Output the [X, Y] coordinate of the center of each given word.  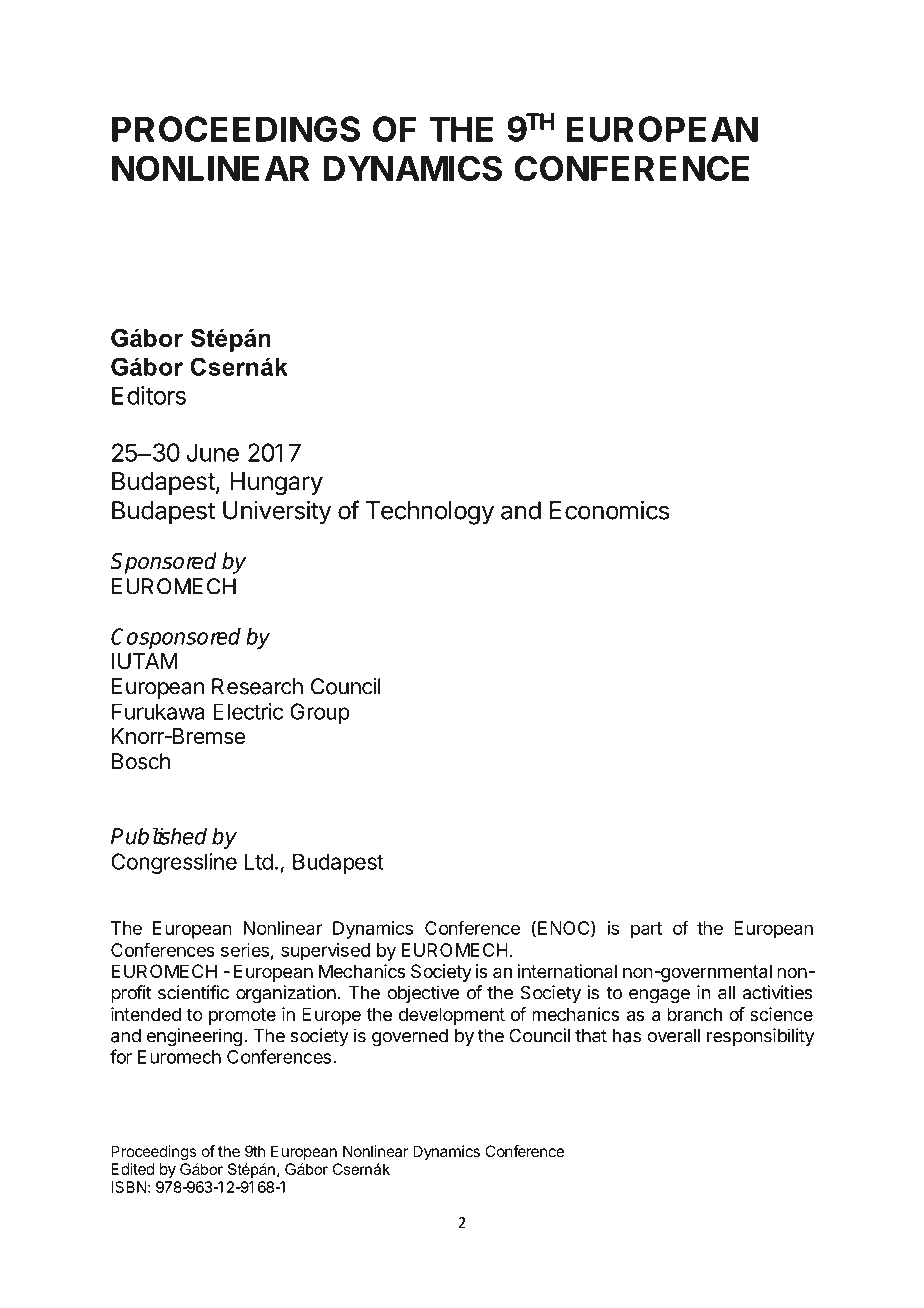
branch [694, 1014]
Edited [132, 1169]
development [452, 1016]
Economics [610, 510]
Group [320, 713]
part [646, 930]
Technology [430, 513]
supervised [325, 952]
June [212, 452]
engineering [194, 1037]
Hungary [276, 484]
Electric [248, 711]
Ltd [259, 861]
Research [257, 686]
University [277, 513]
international [567, 971]
